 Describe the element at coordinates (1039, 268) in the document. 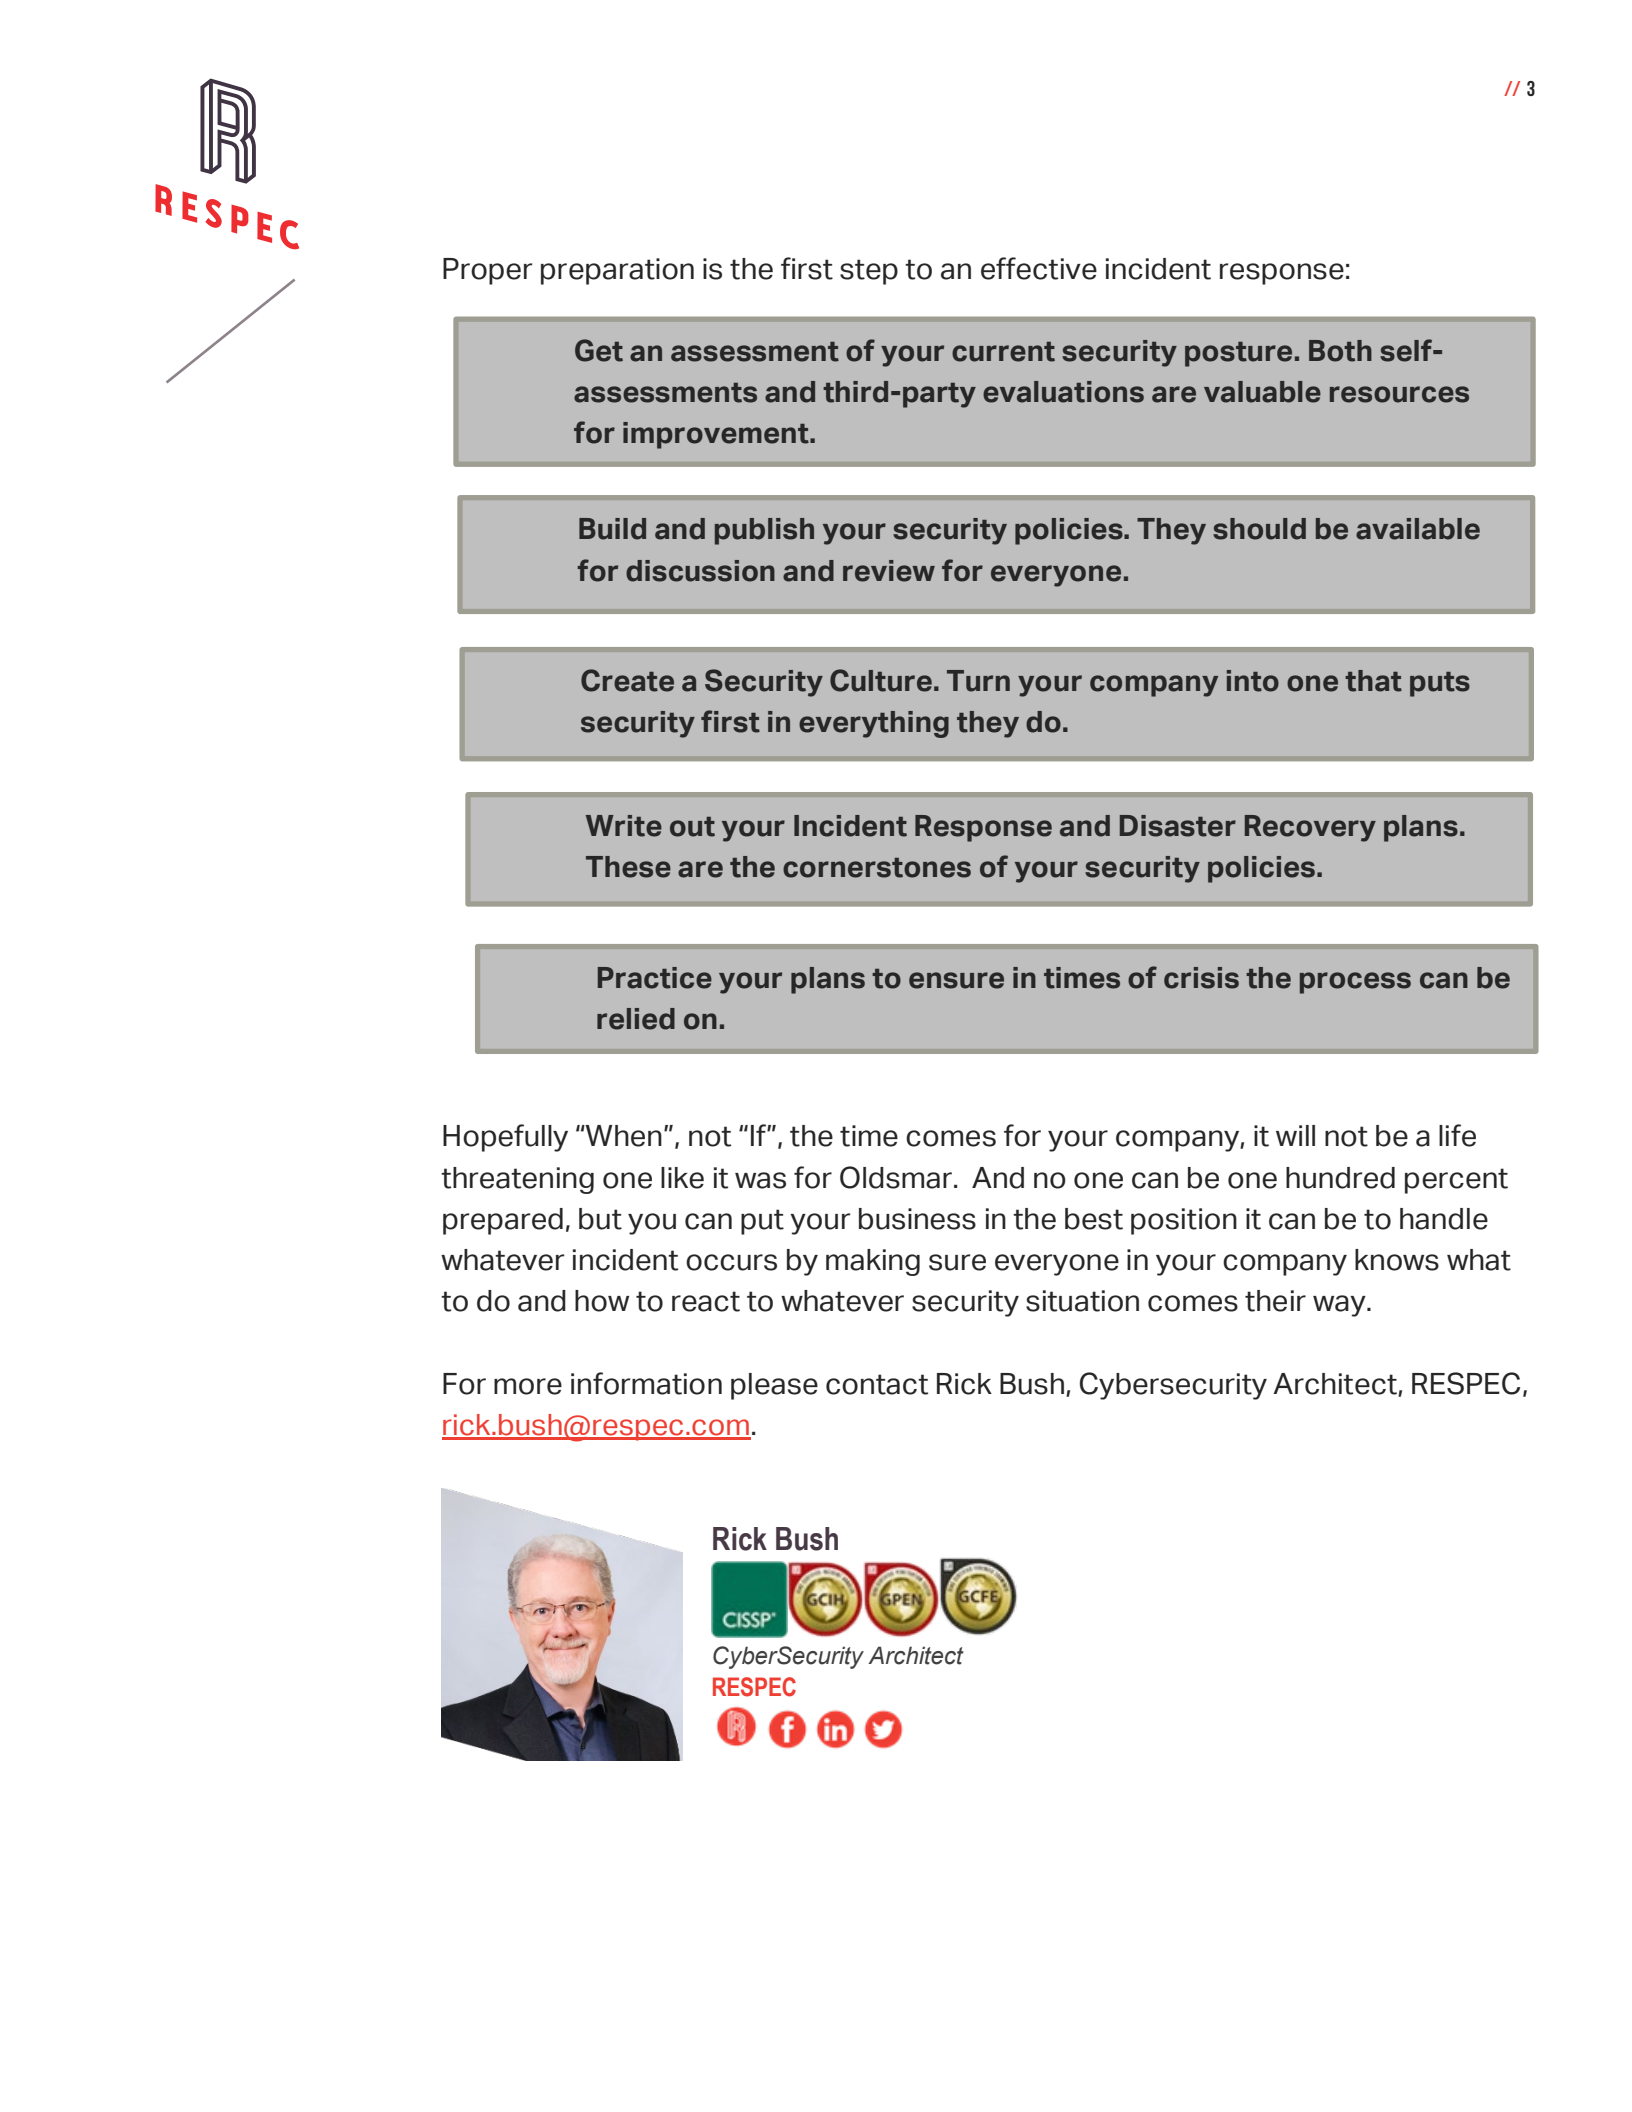

I see `effective` at that location.
